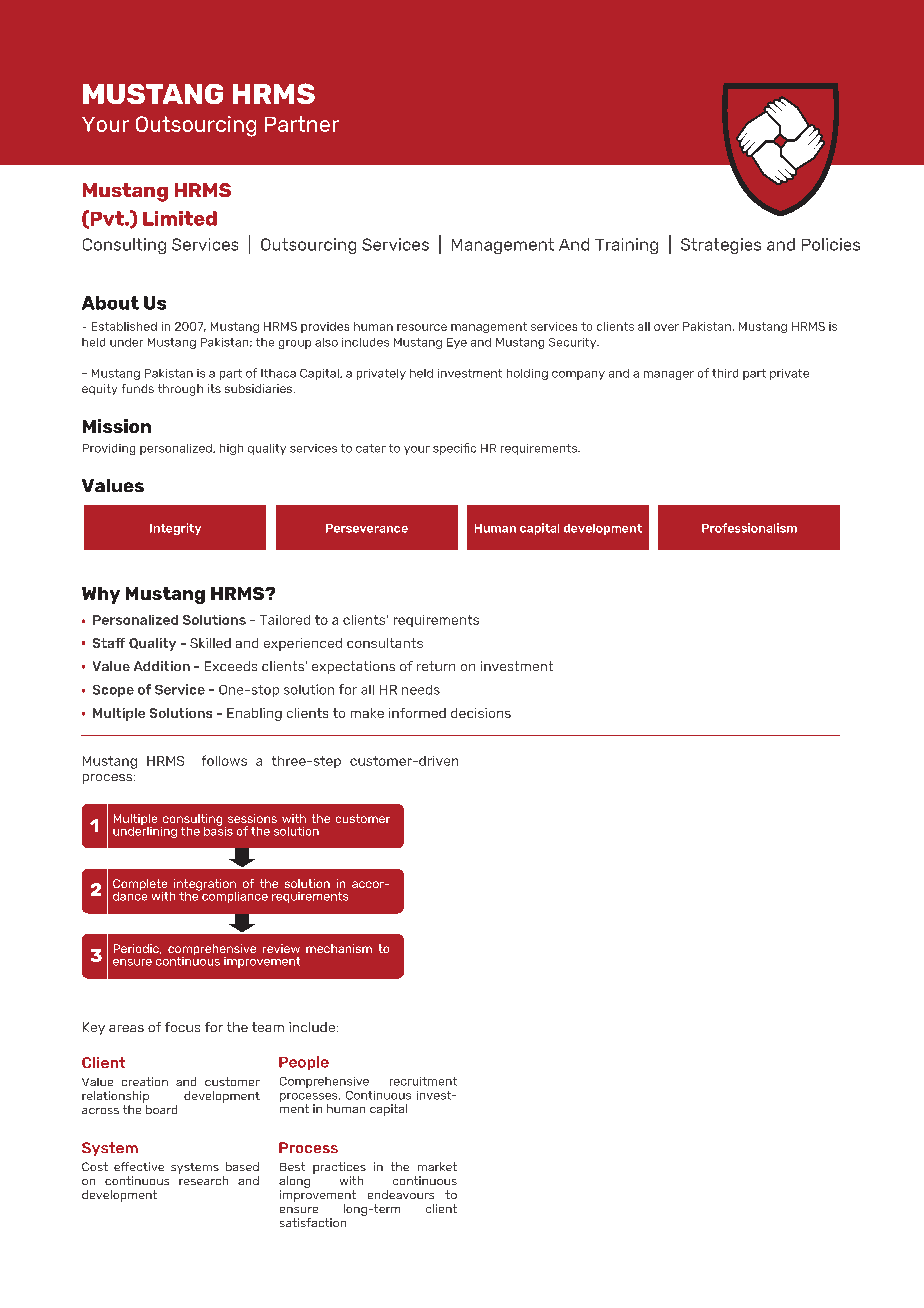 The height and width of the page is (1308, 924). What do you see at coordinates (721, 246) in the page?
I see `Strategies` at bounding box center [721, 246].
